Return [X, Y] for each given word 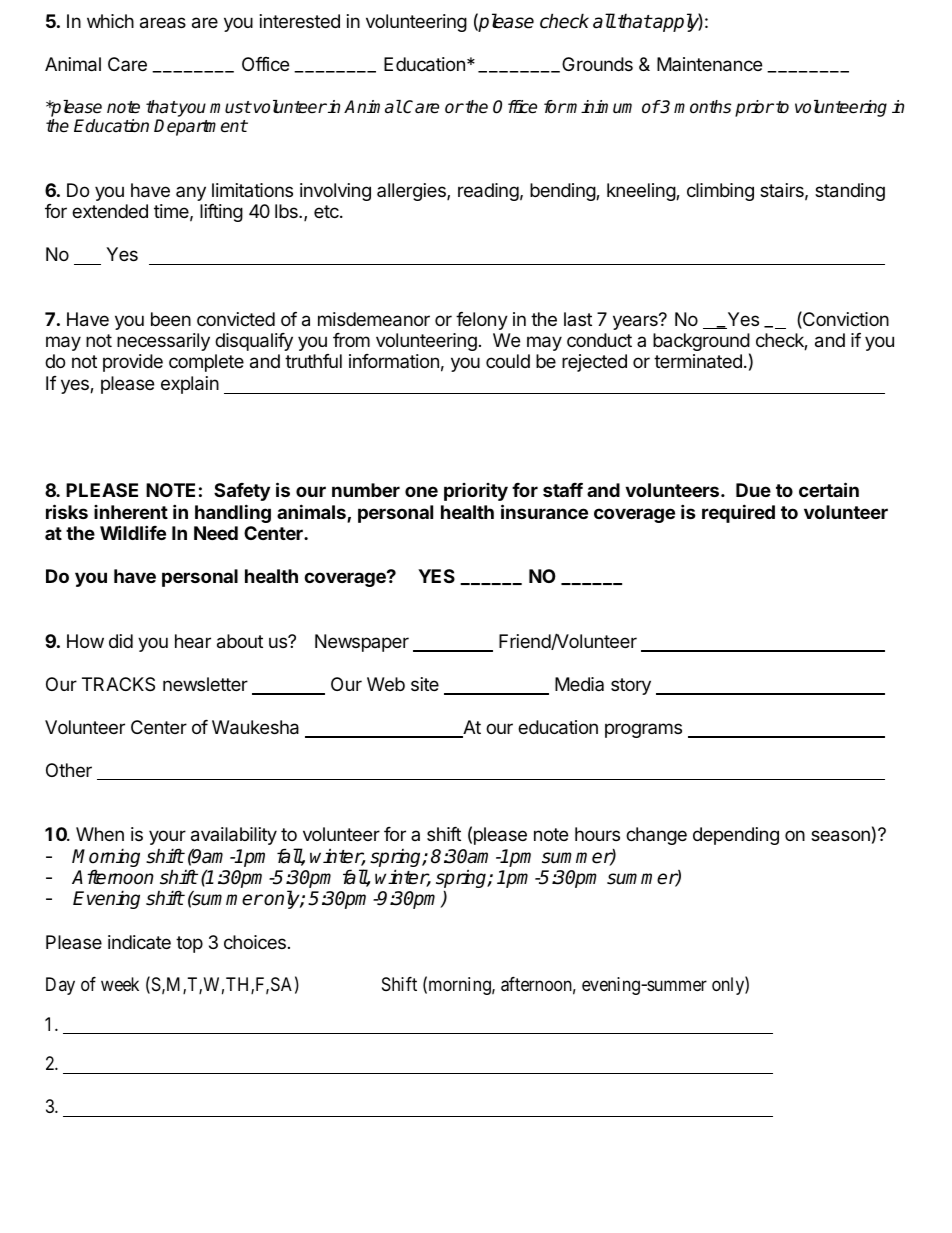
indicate [139, 942]
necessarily [163, 342]
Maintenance [709, 64]
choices [255, 942]
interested [300, 21]
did [121, 641]
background [701, 343]
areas [163, 23]
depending [736, 836]
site [425, 684]
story [631, 686]
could [508, 361]
